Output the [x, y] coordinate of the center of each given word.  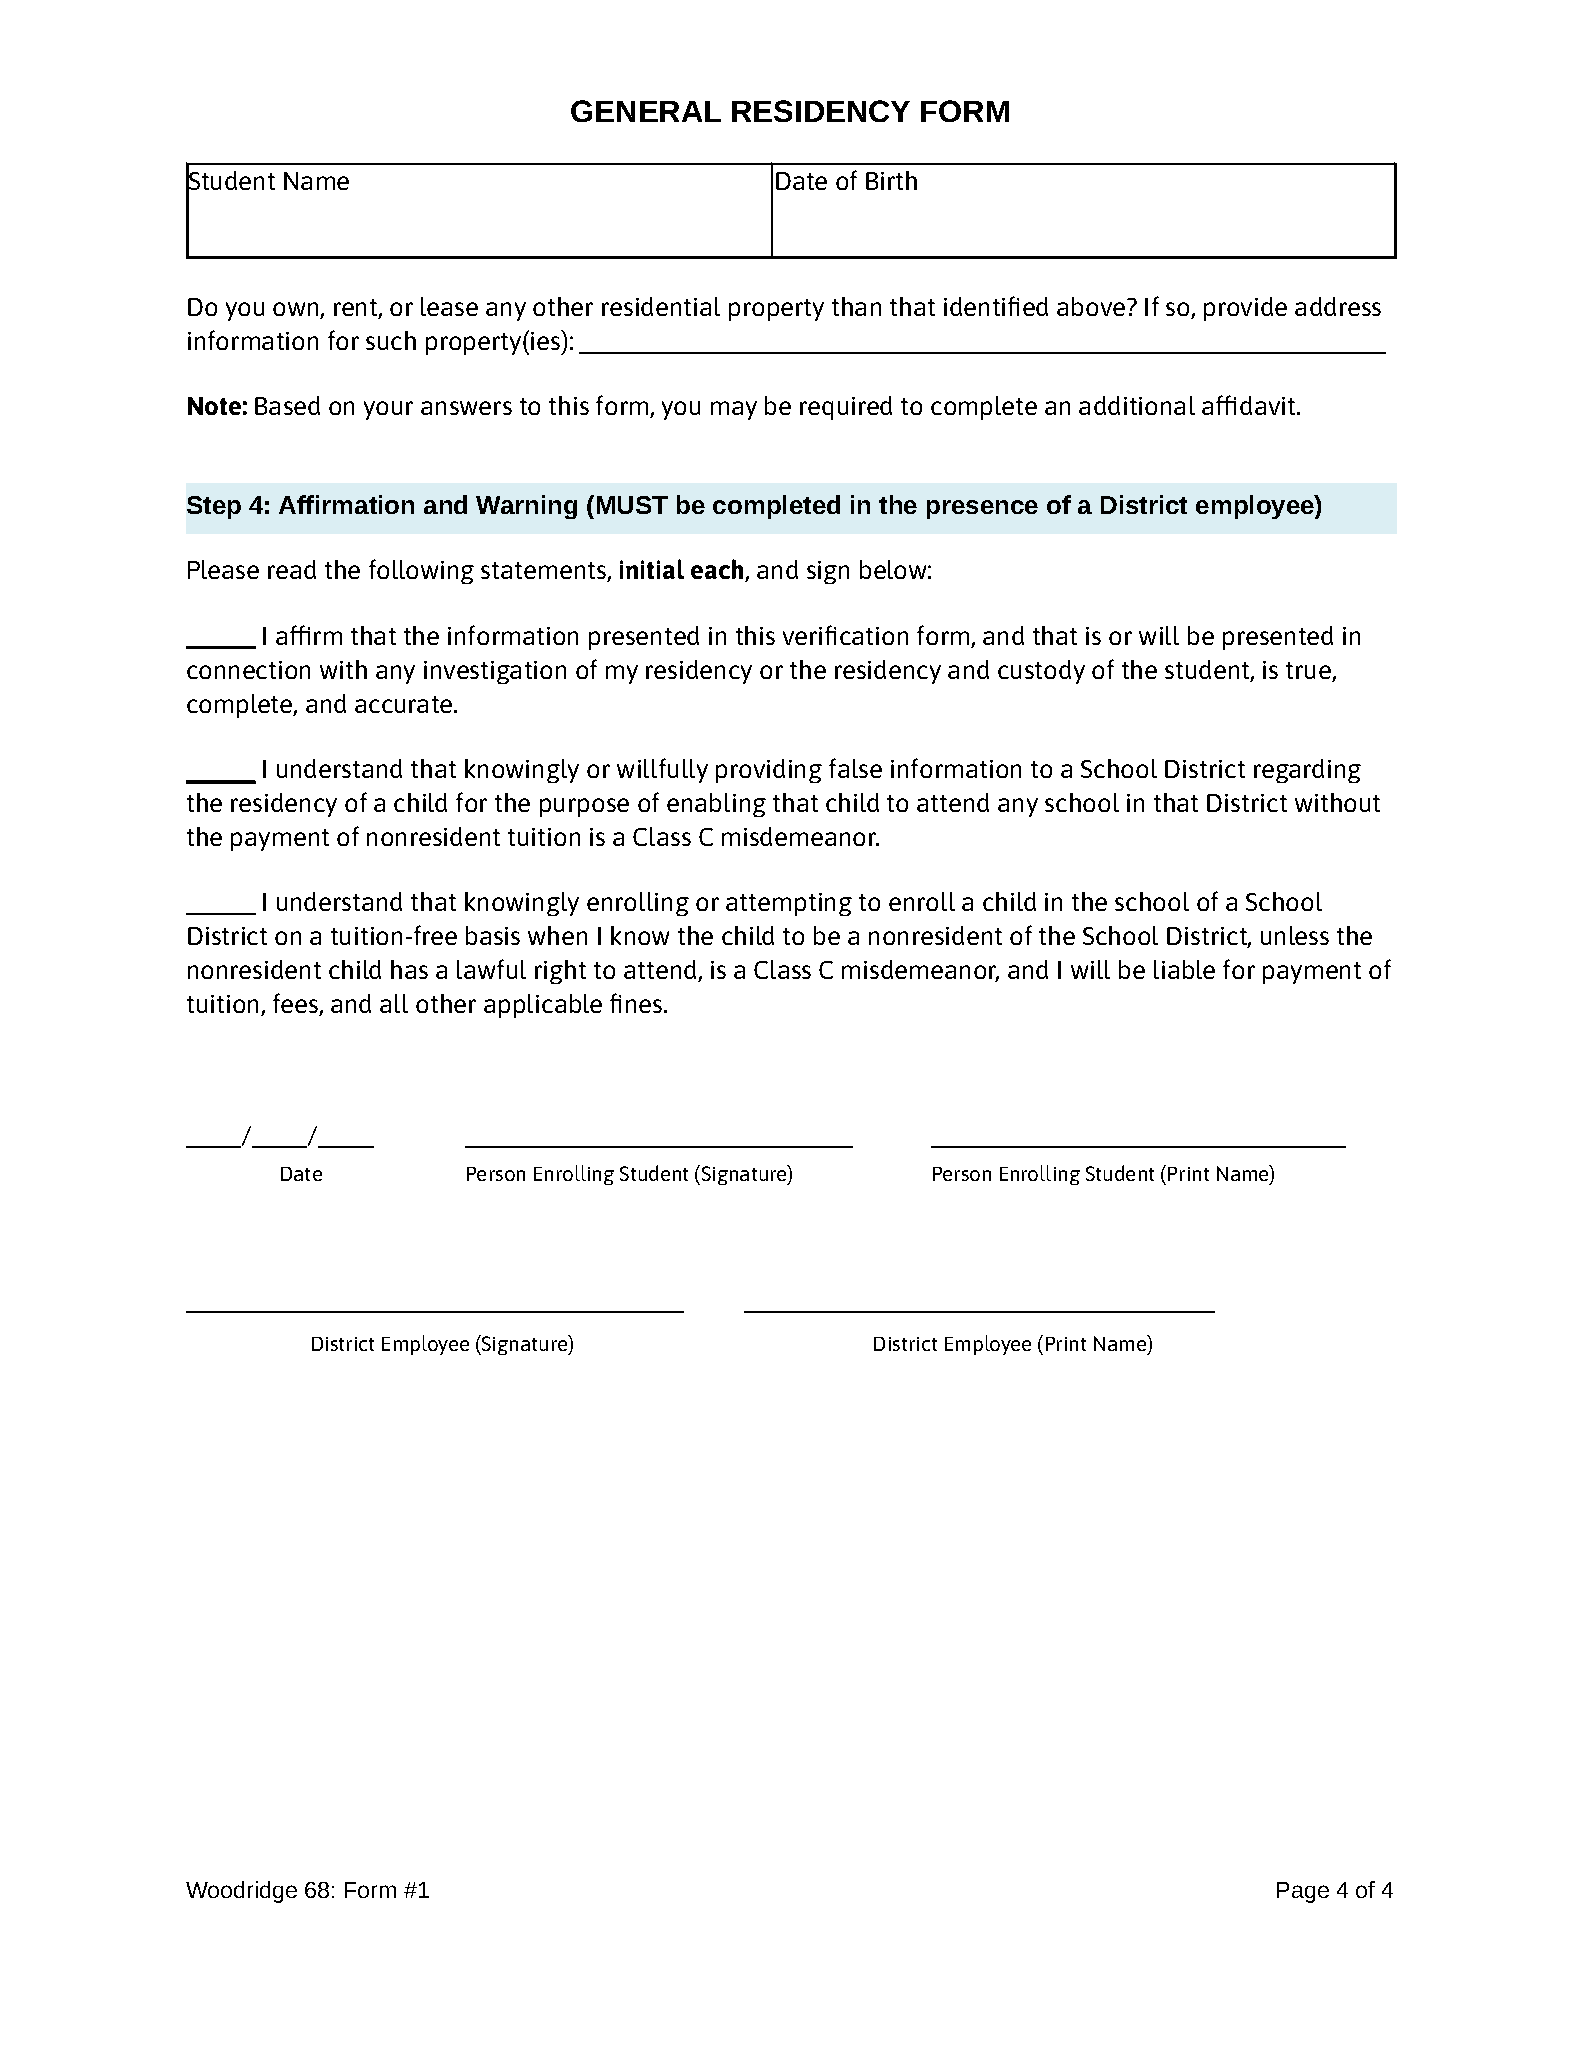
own [297, 310]
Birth [891, 180]
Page [1303, 1892]
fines [637, 1003]
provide [1245, 309]
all [394, 1003]
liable [1184, 969]
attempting [789, 904]
